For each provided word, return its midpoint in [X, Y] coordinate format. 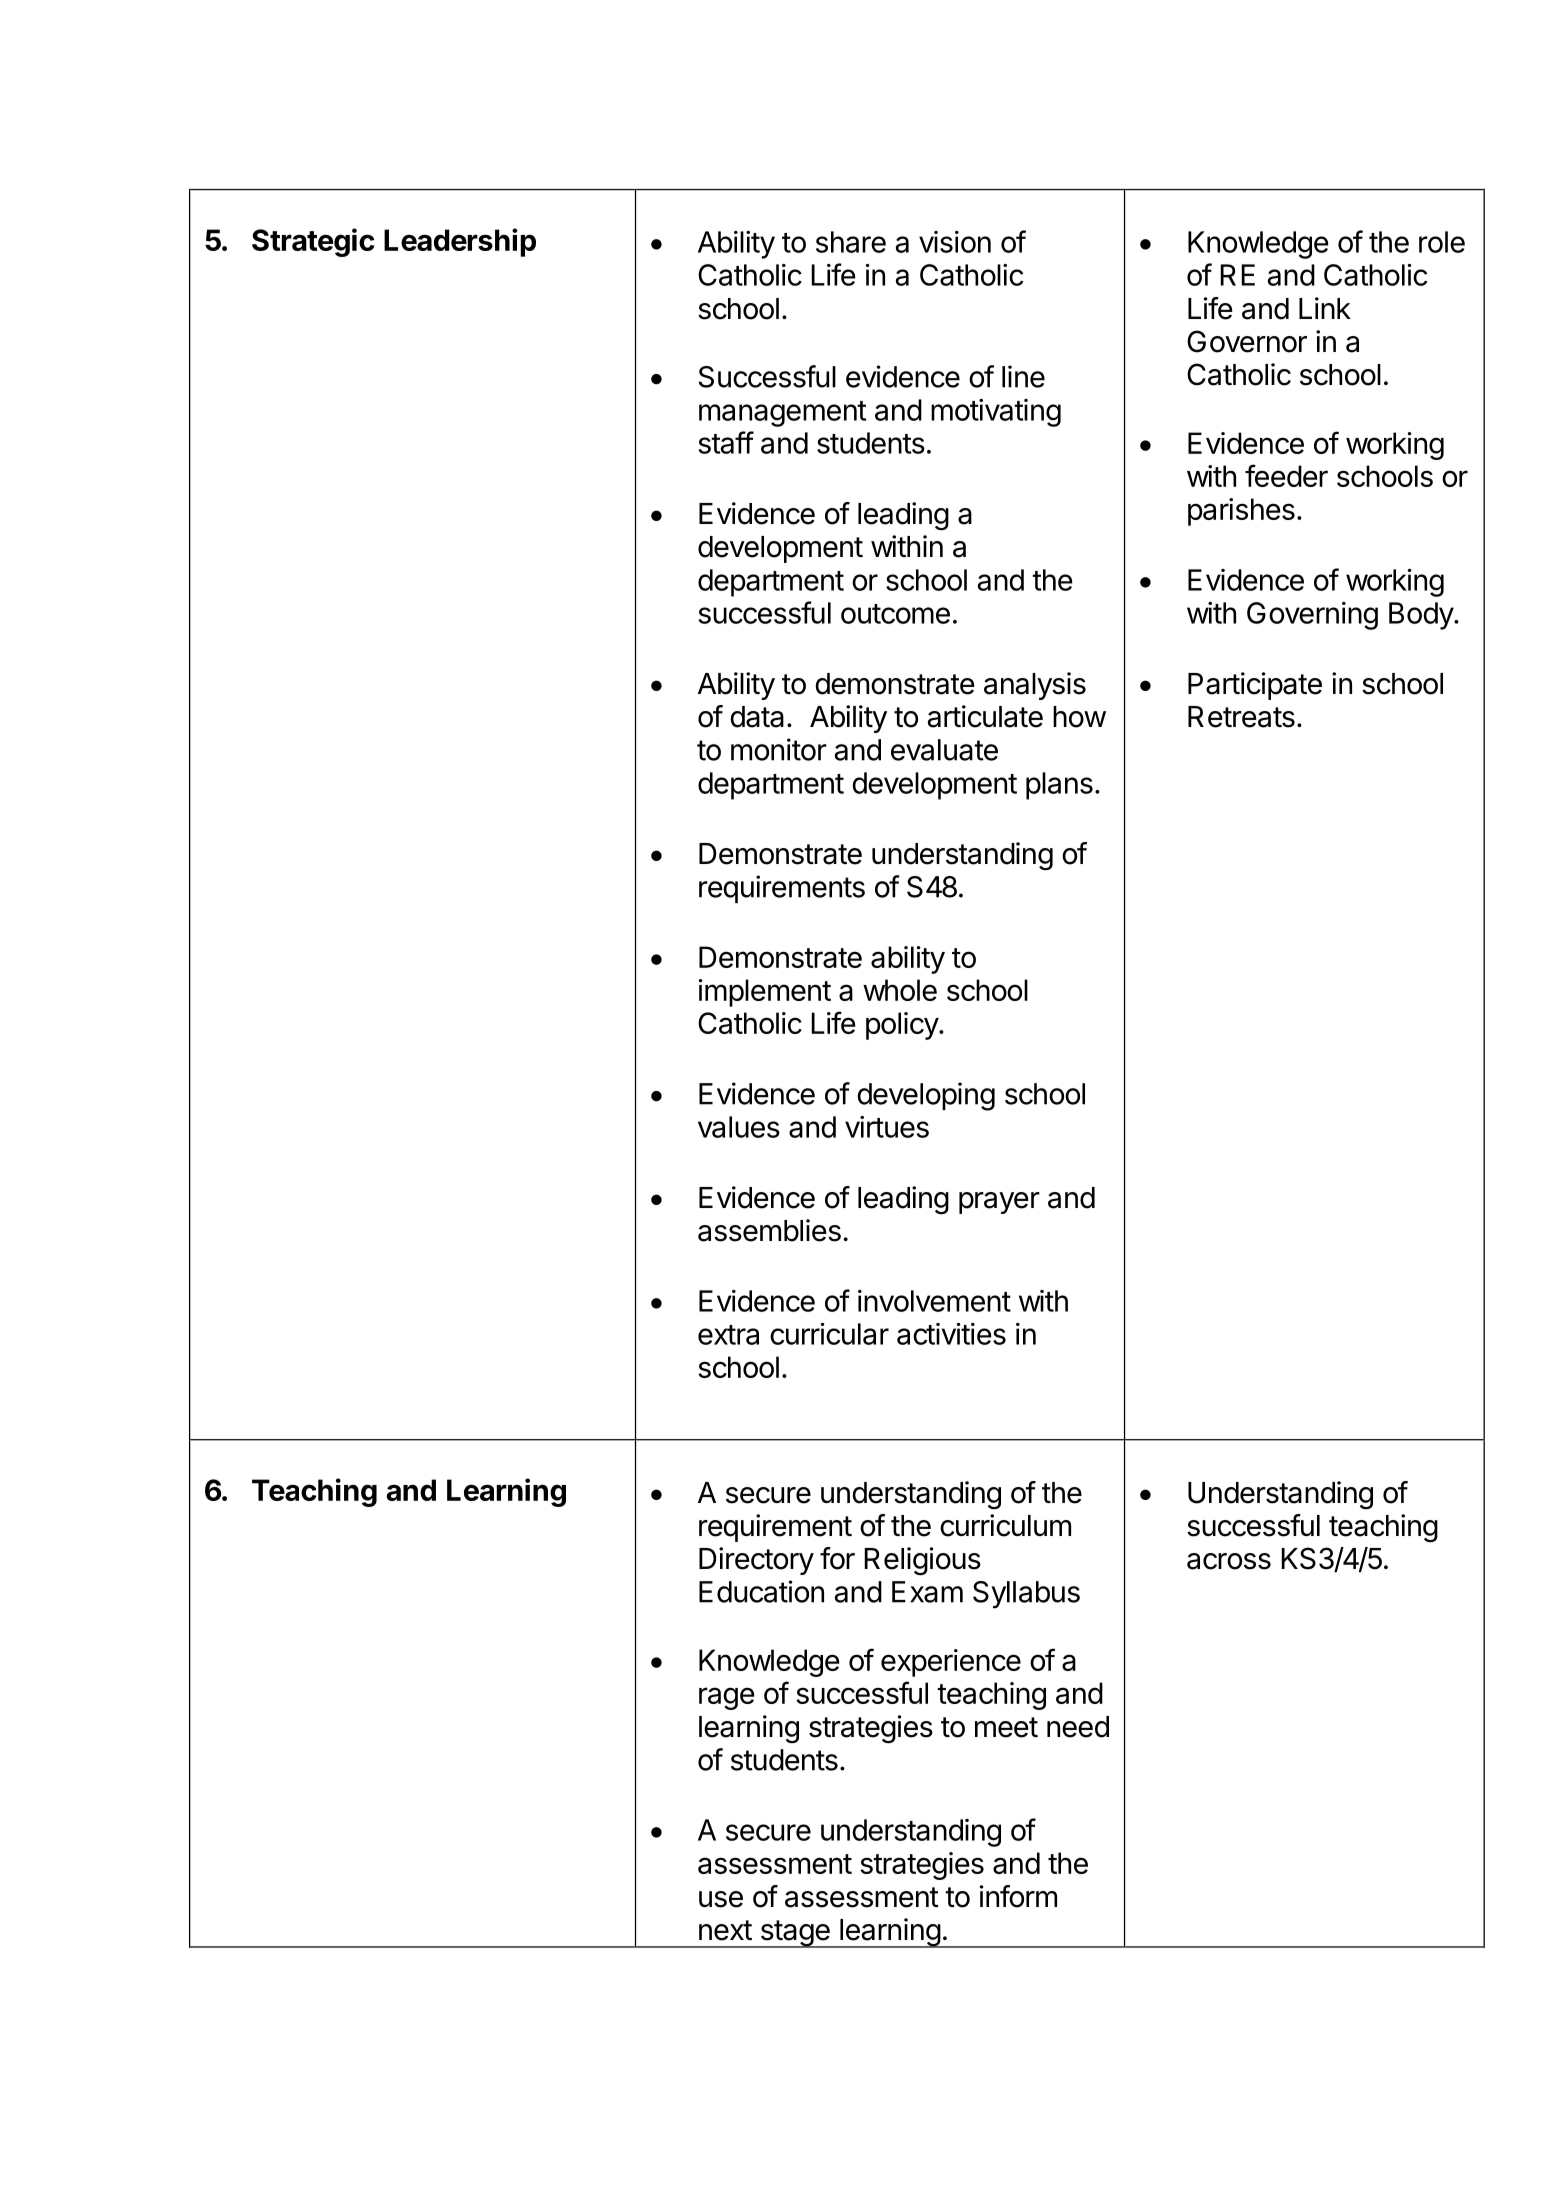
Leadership [460, 242]
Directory [756, 1561]
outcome [895, 614]
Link [1325, 308]
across [1229, 1561]
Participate [1255, 686]
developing [926, 1096]
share [851, 242]
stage [795, 1934]
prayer [999, 1203]
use [721, 1899]
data [757, 717]
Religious [922, 1561]
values [739, 1127]
